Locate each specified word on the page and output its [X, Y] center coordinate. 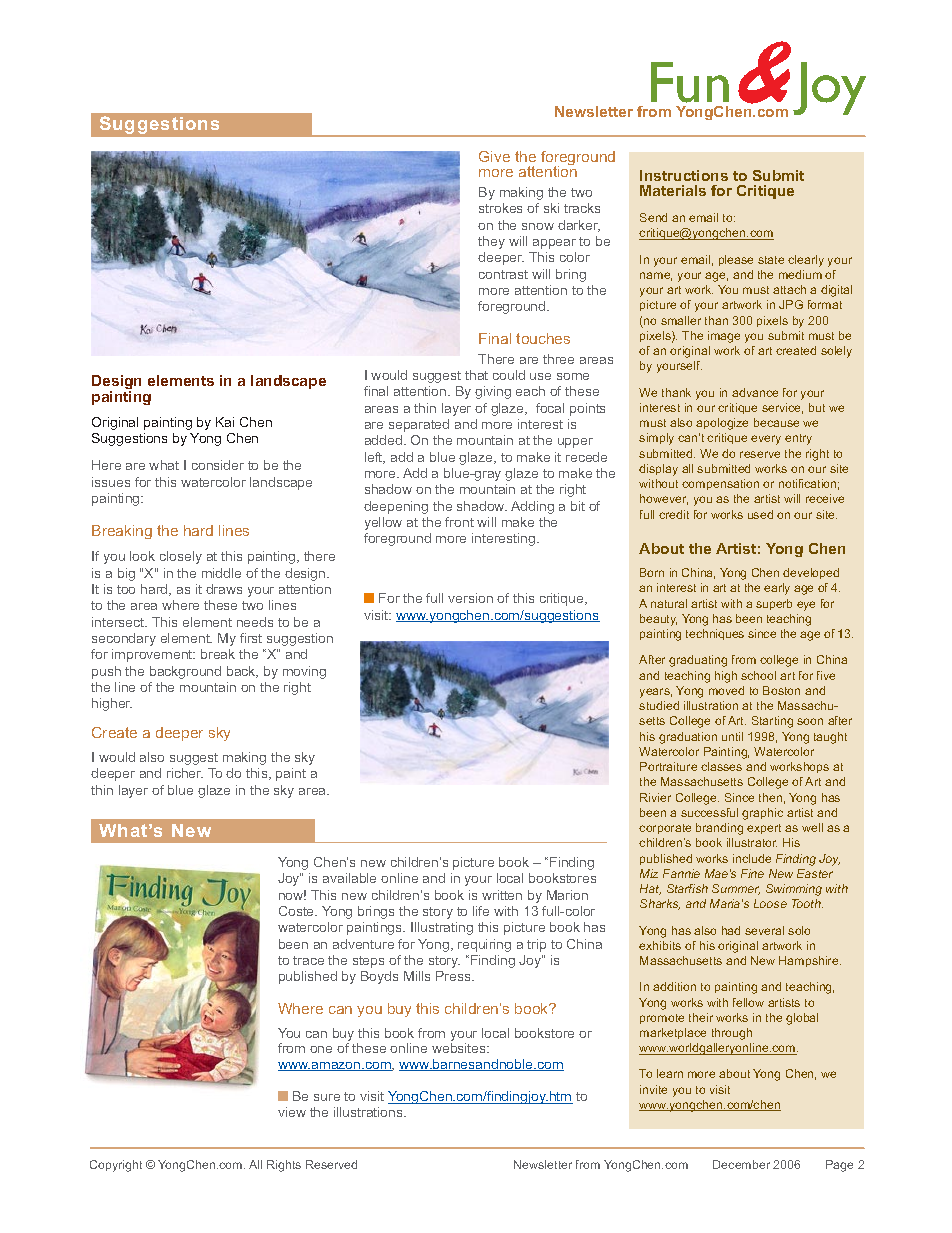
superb [774, 604]
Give [494, 156]
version [470, 598]
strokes [500, 208]
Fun [690, 82]
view [292, 1112]
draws [224, 589]
